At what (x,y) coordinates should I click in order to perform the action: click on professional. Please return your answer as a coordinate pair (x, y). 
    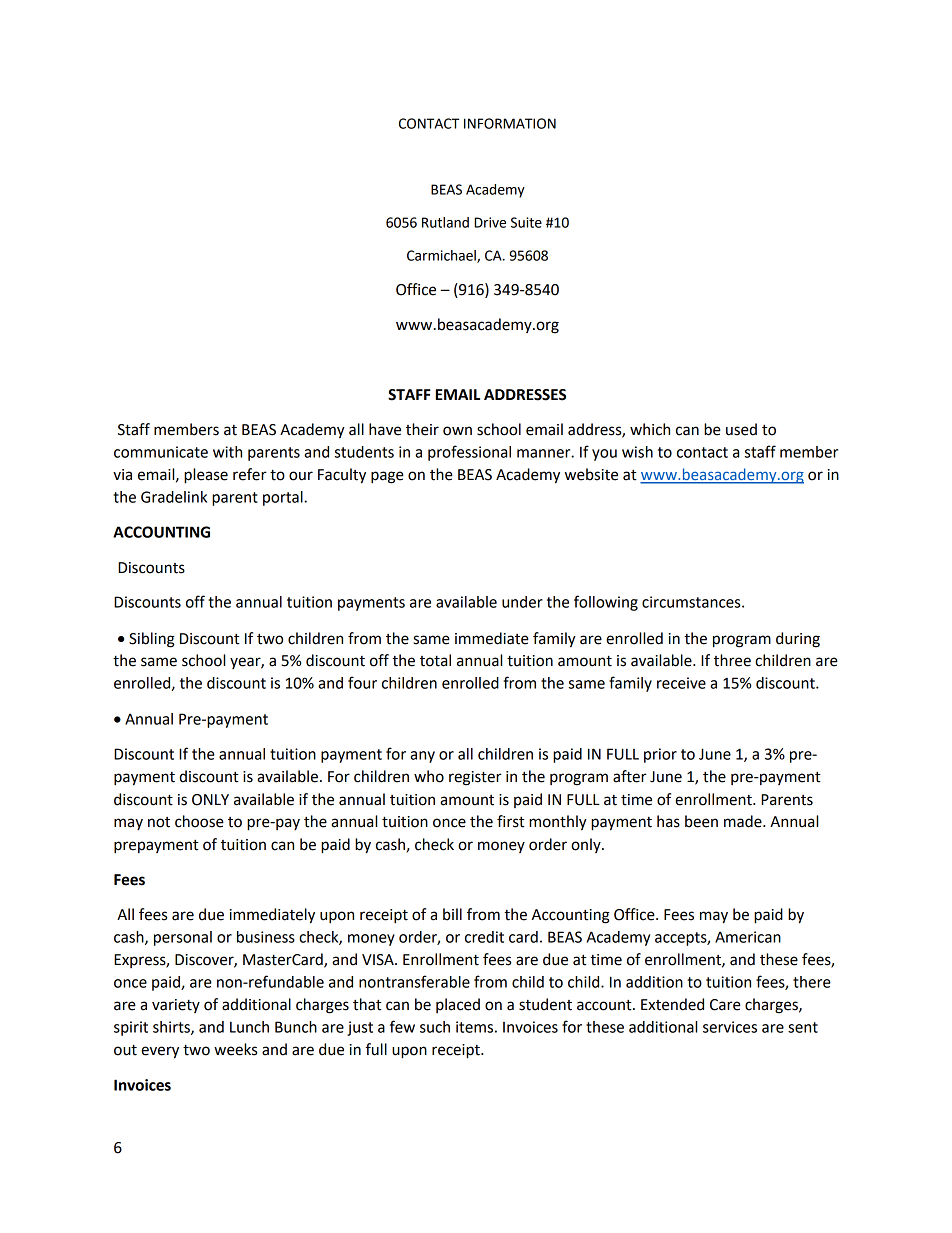
    Looking at the image, I should click on (469, 453).
